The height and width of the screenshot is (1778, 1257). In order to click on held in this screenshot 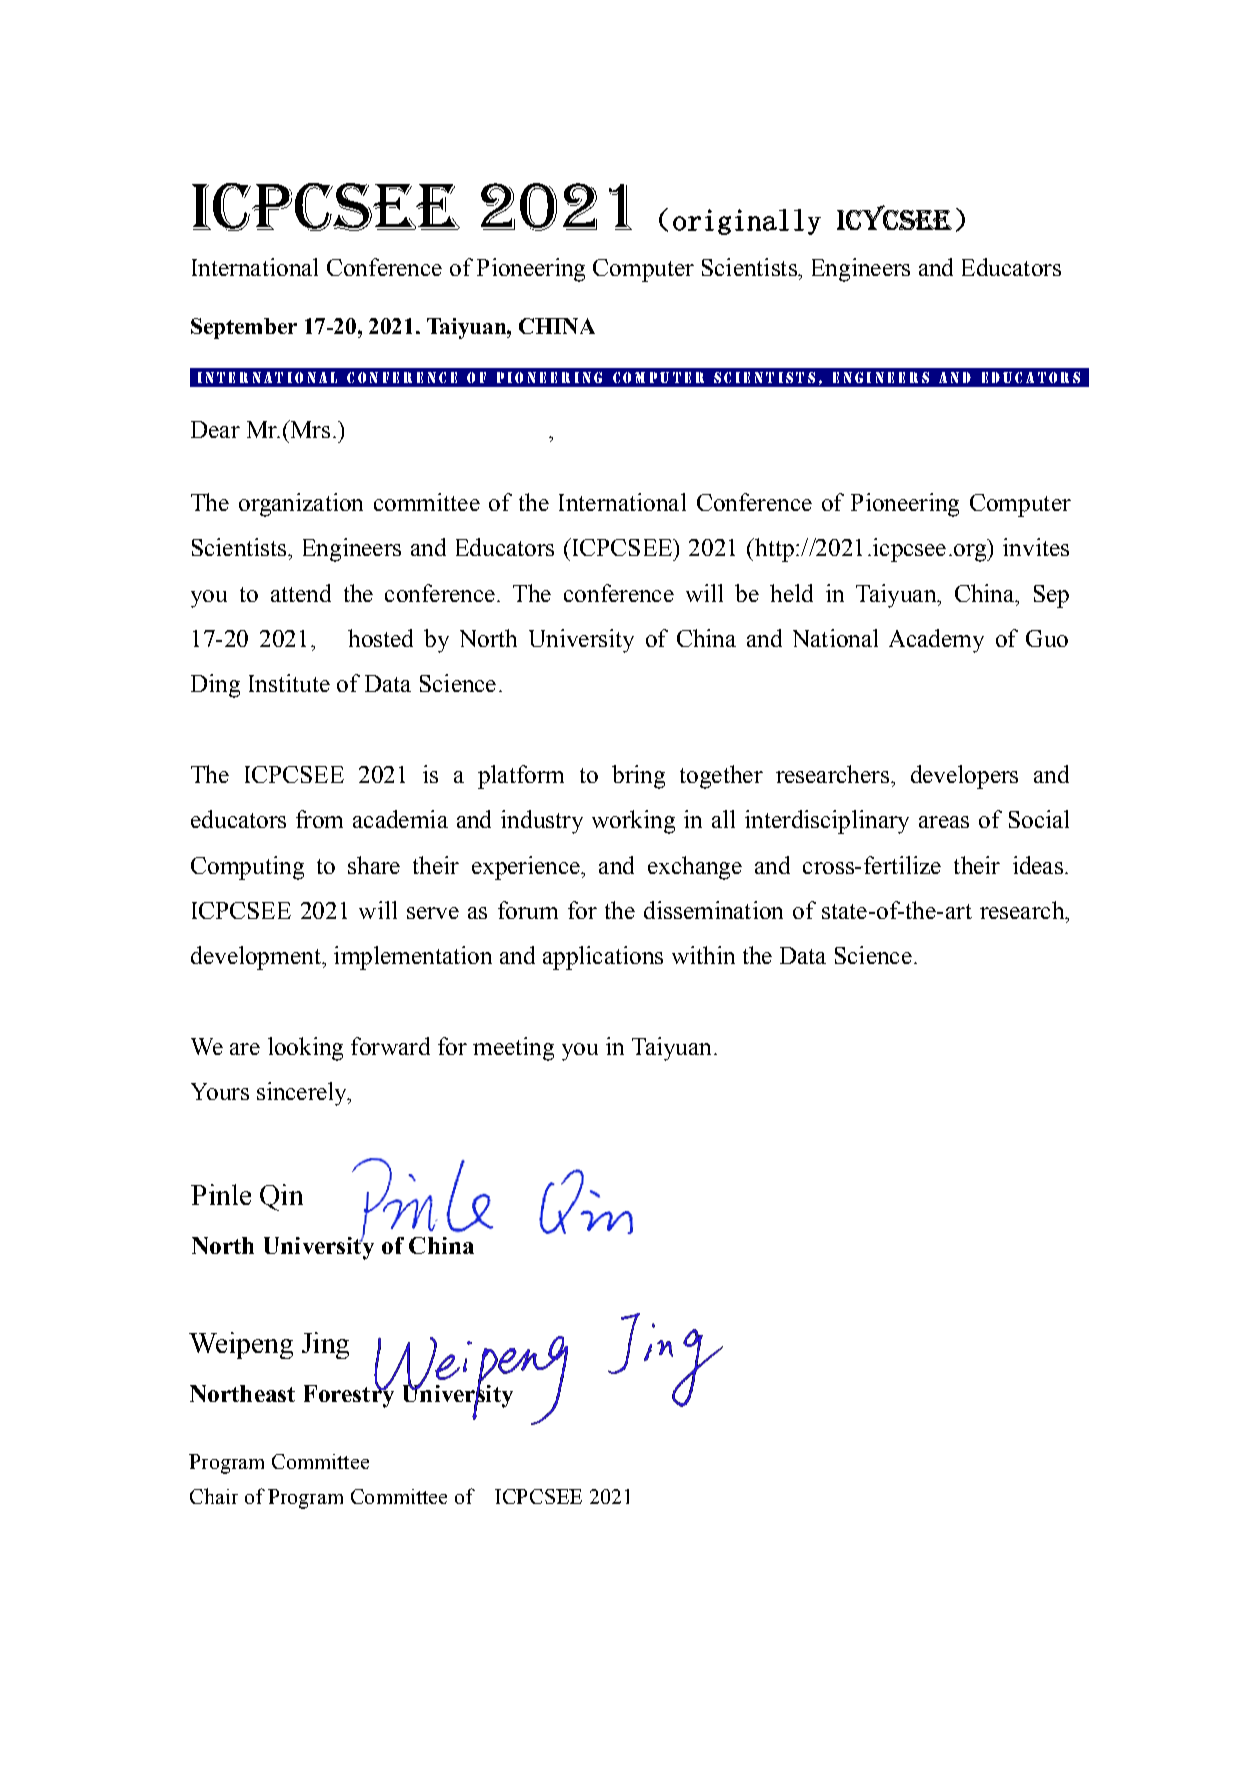, I will do `click(791, 593)`.
